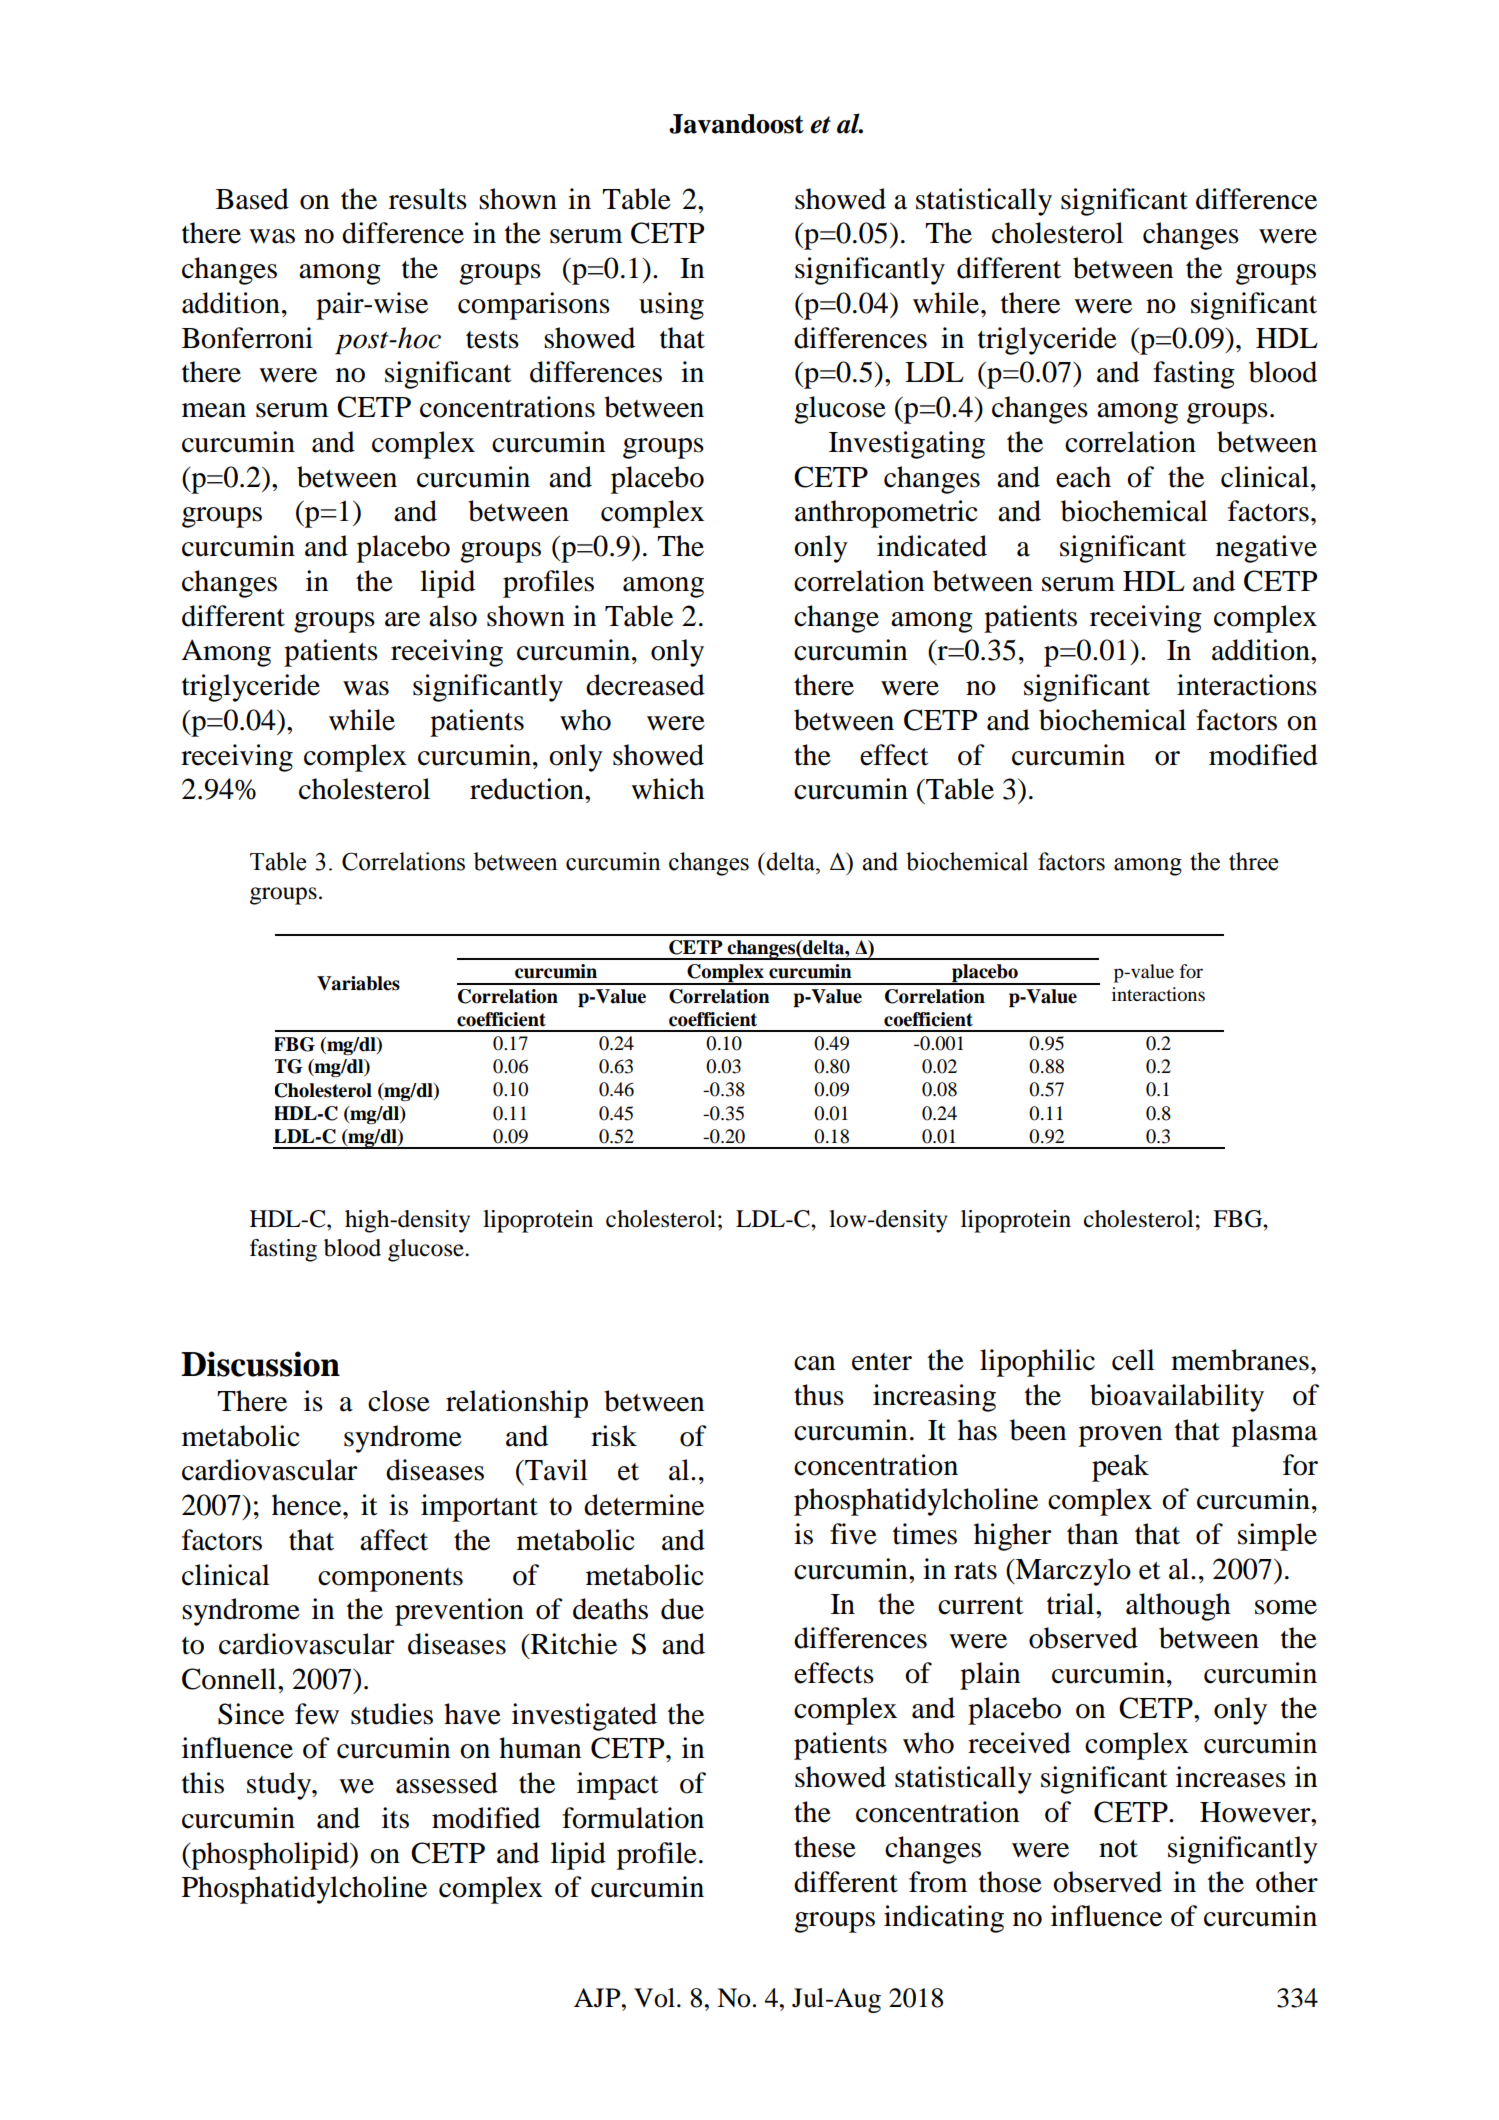  What do you see at coordinates (654, 1998) in the screenshot?
I see `Vol` at bounding box center [654, 1998].
